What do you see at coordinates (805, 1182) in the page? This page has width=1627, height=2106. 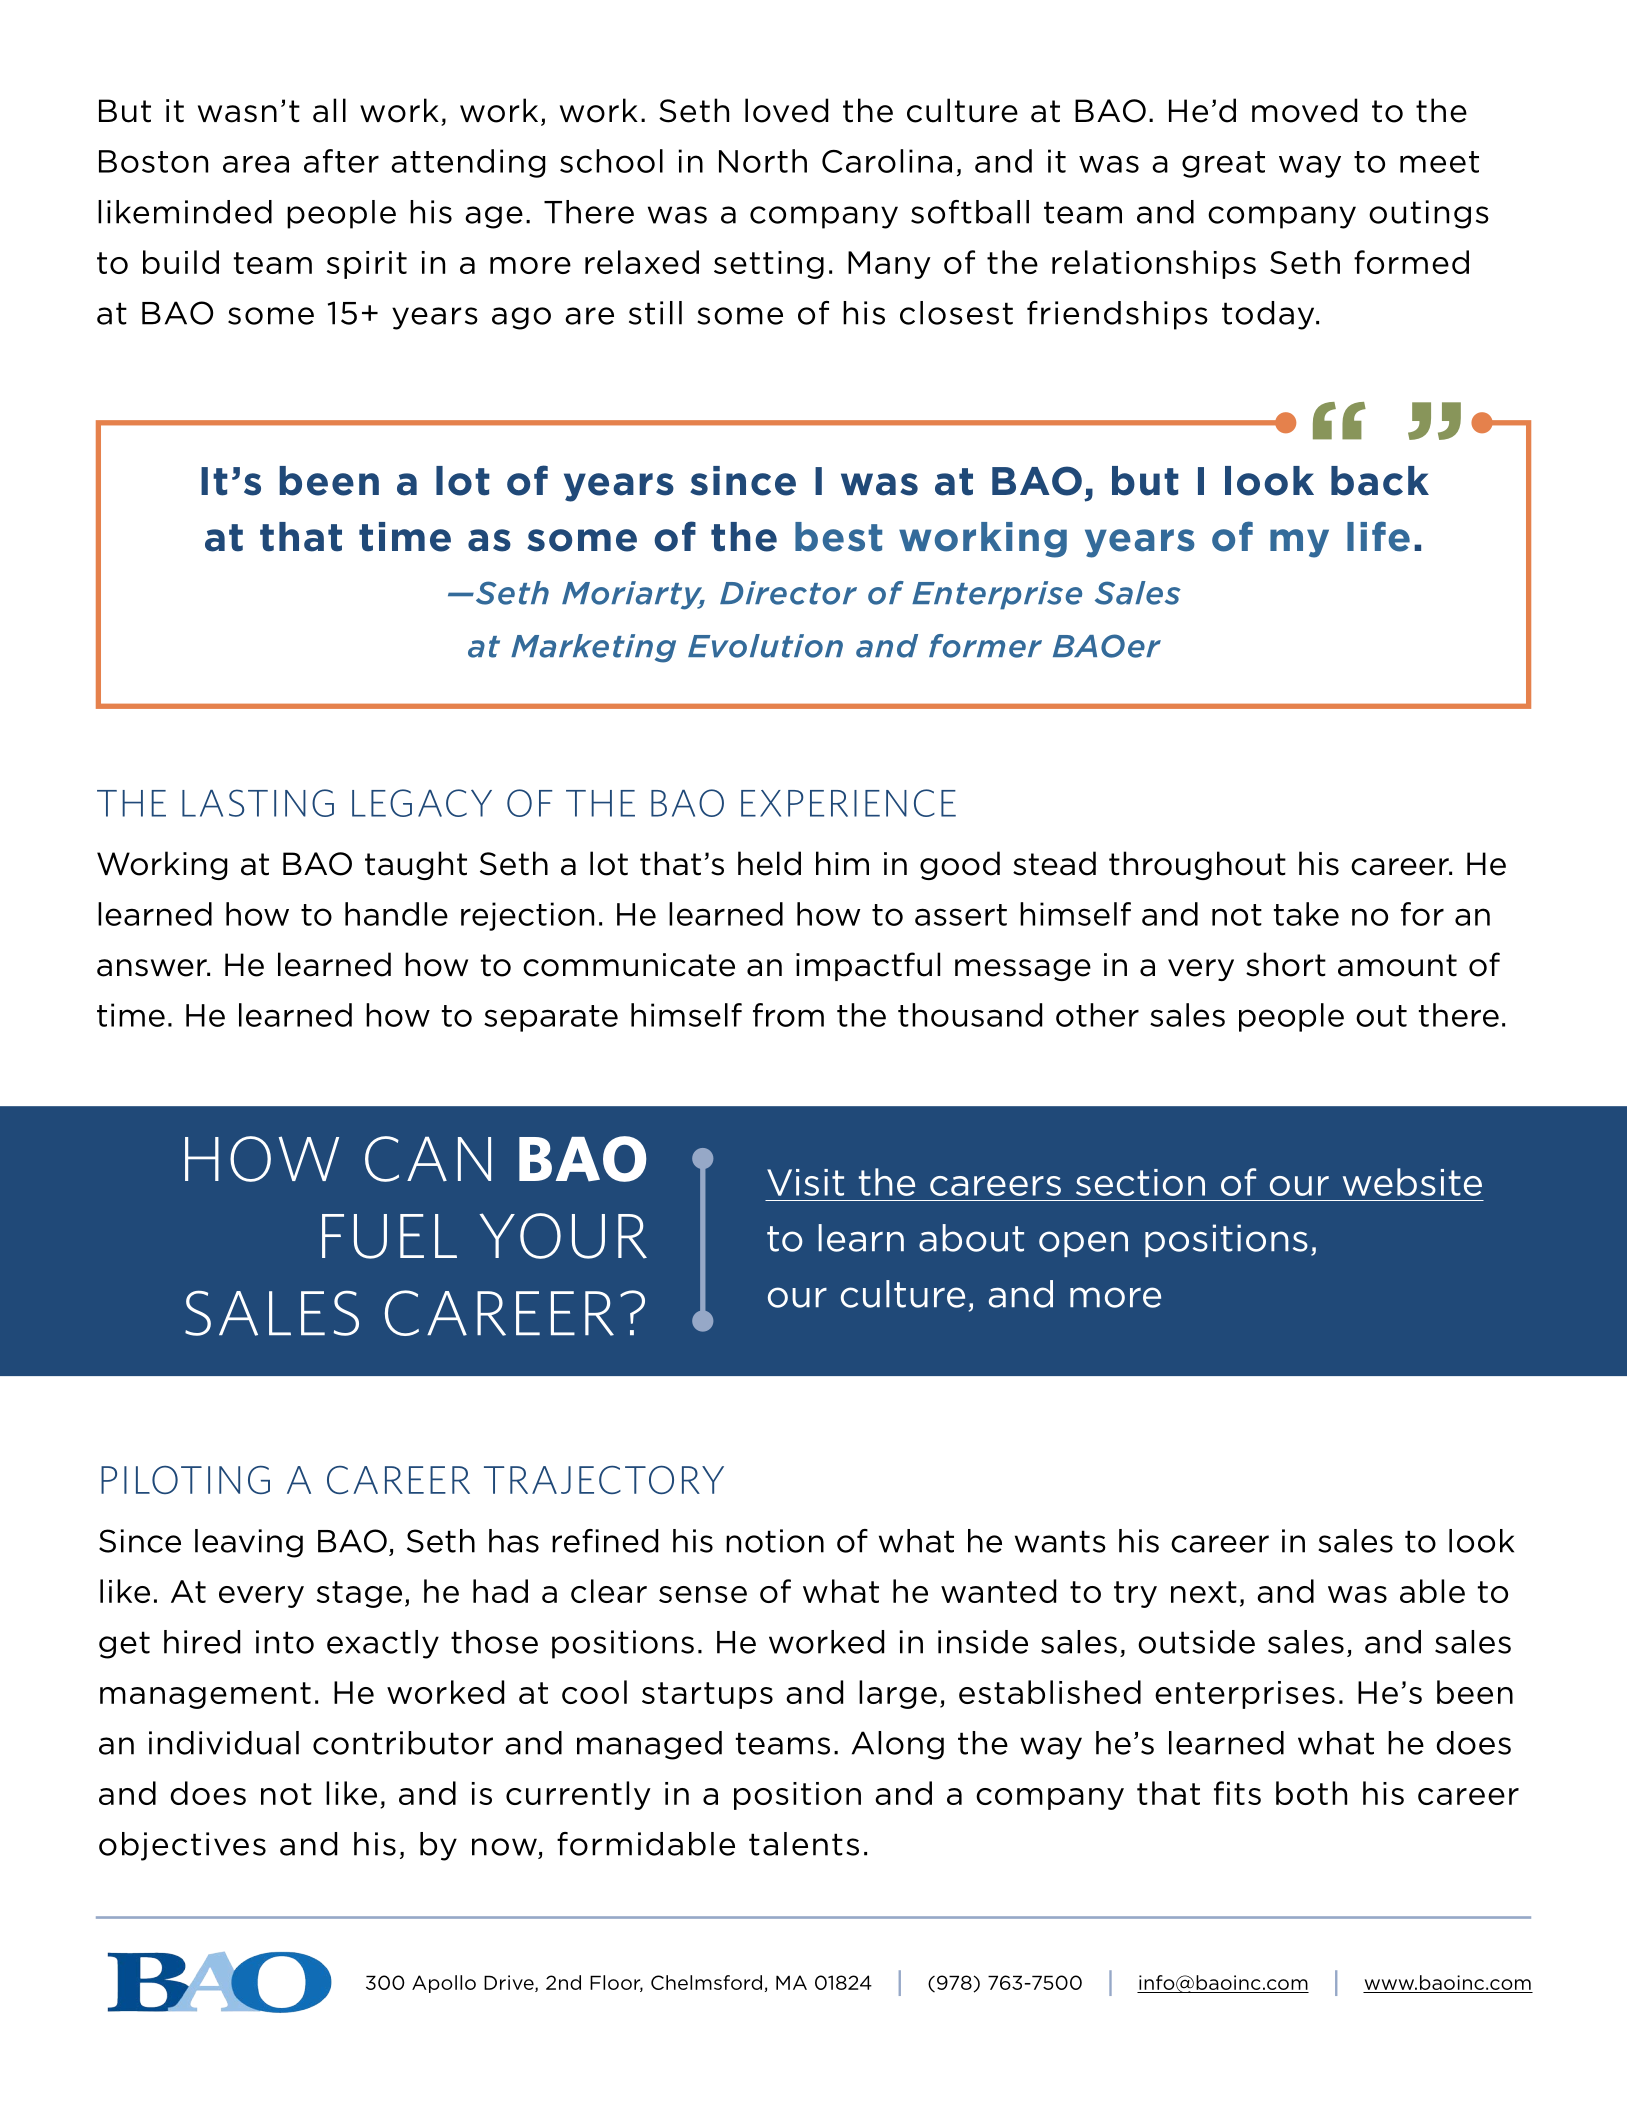 I see `Visit` at bounding box center [805, 1182].
